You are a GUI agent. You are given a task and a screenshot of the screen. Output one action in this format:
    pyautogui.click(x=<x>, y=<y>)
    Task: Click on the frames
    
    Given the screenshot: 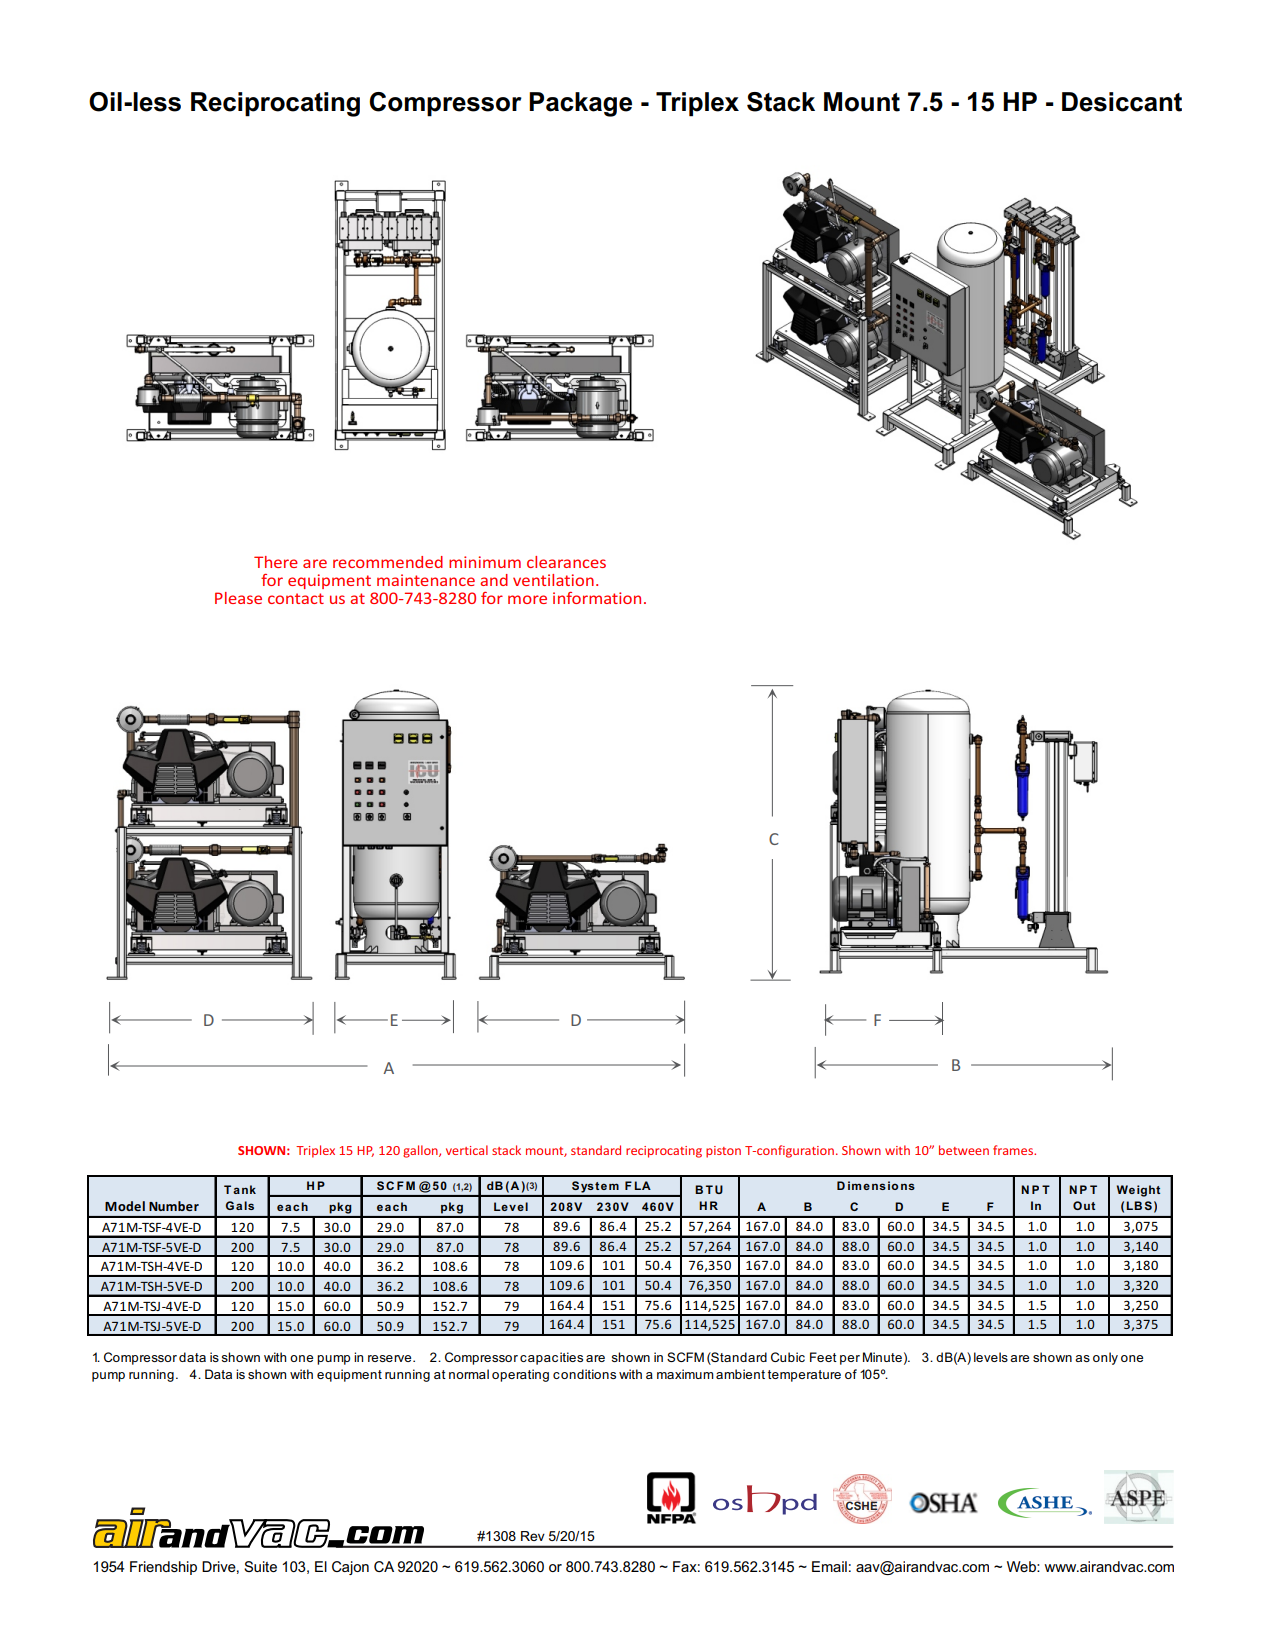 What is the action you would take?
    pyautogui.click(x=1014, y=1150)
